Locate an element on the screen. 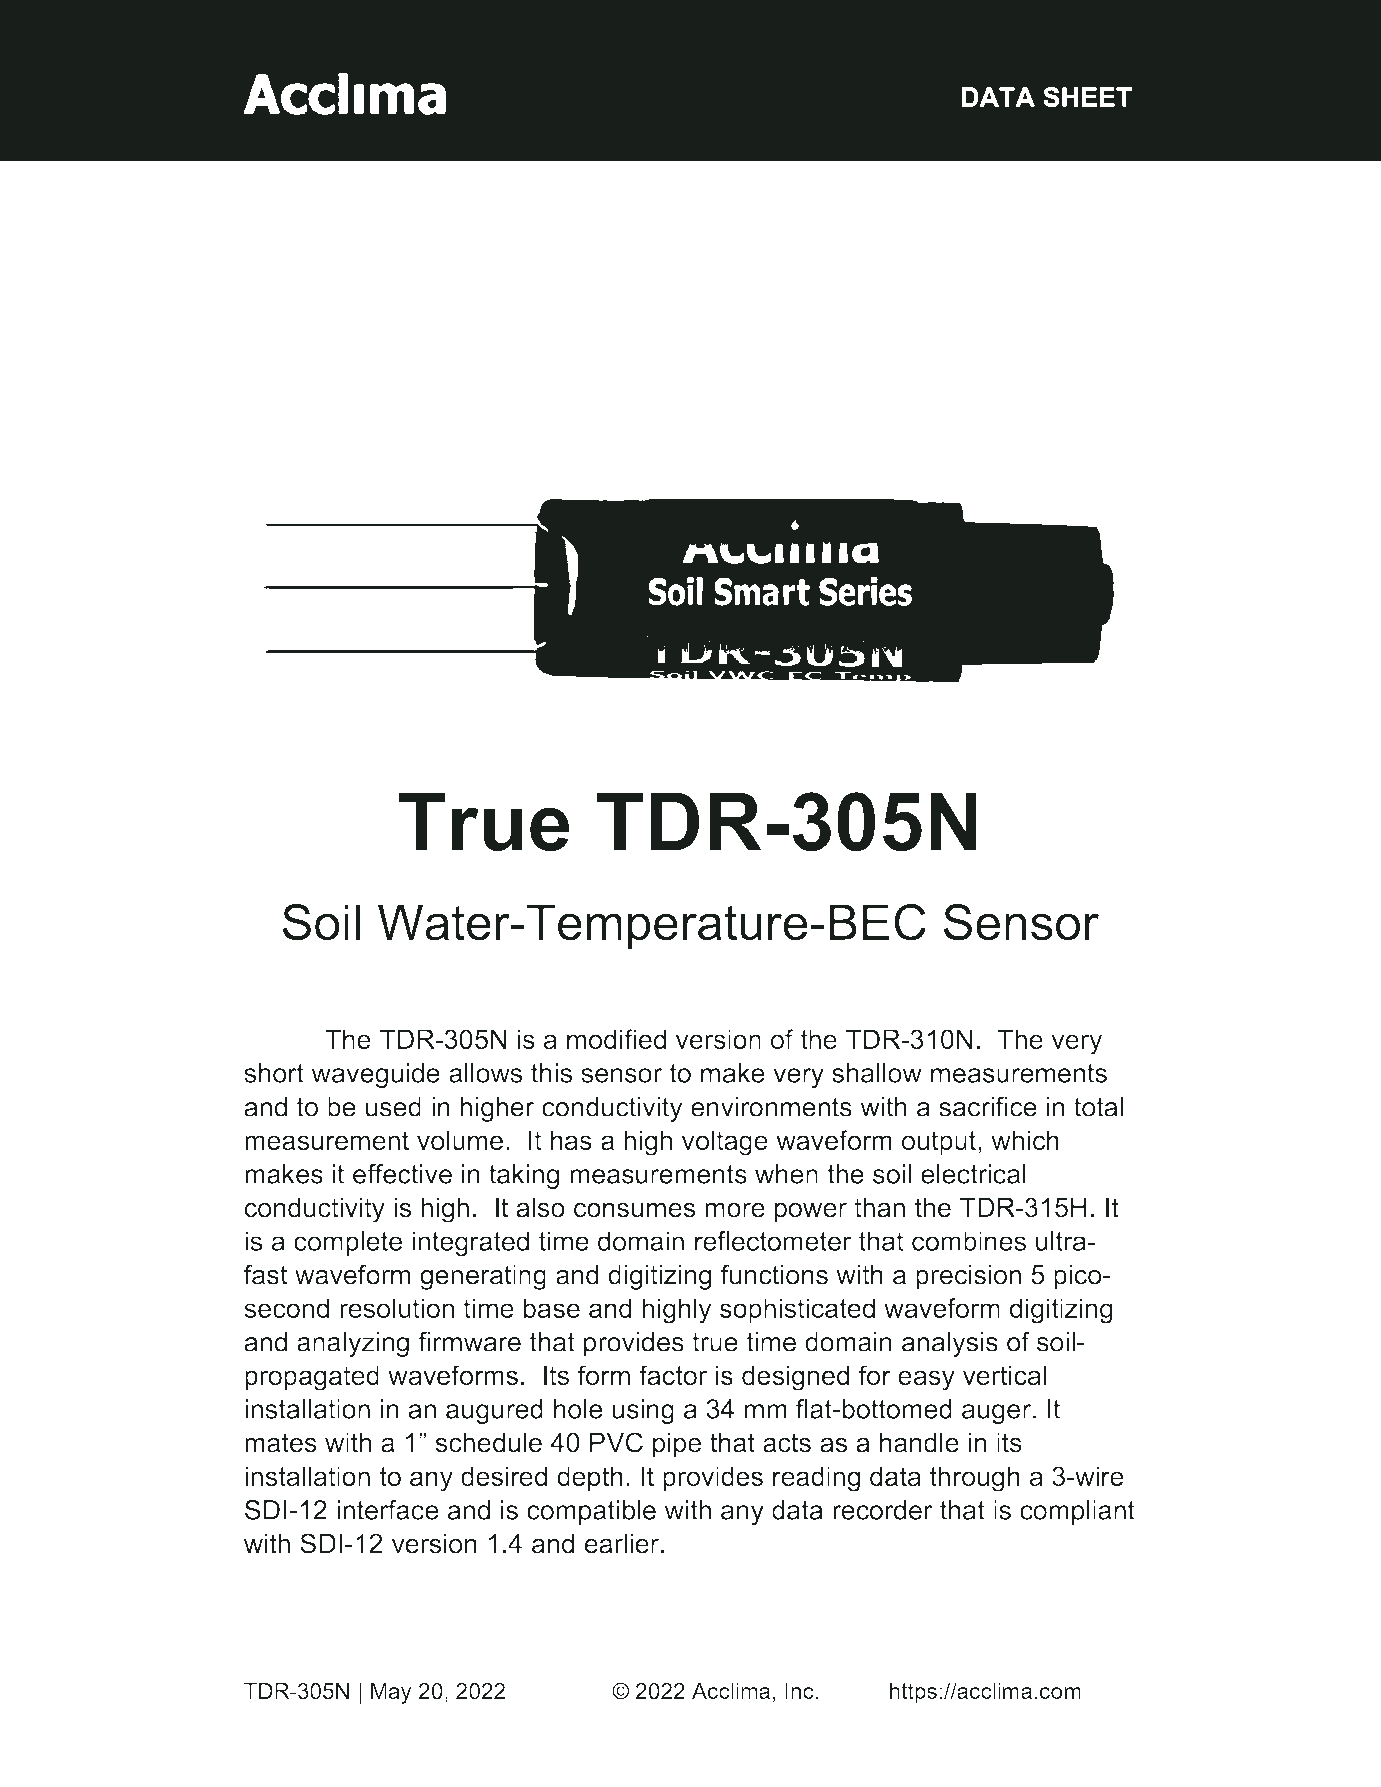  voltage is located at coordinates (725, 1143).
